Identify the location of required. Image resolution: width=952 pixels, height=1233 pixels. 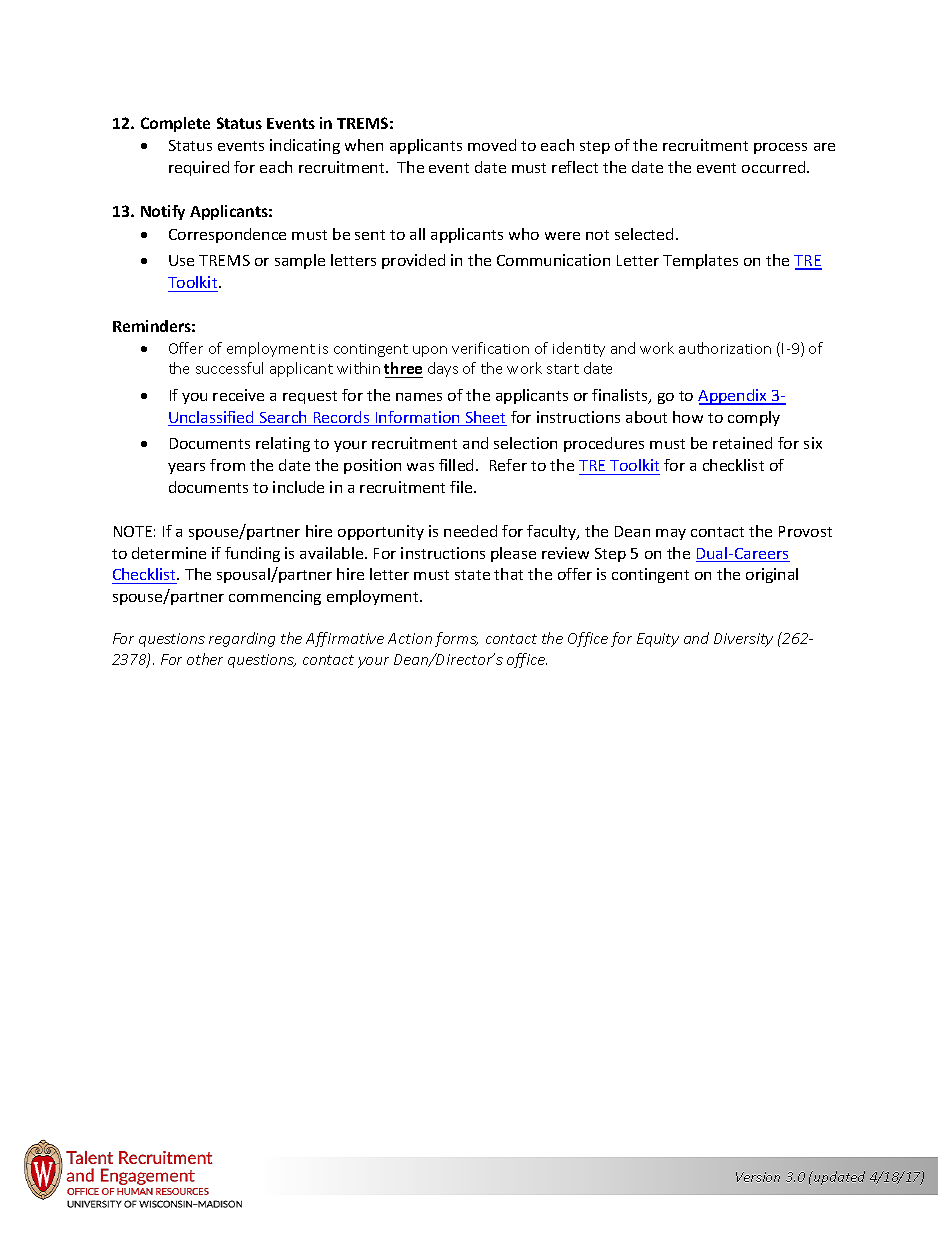
(199, 168).
